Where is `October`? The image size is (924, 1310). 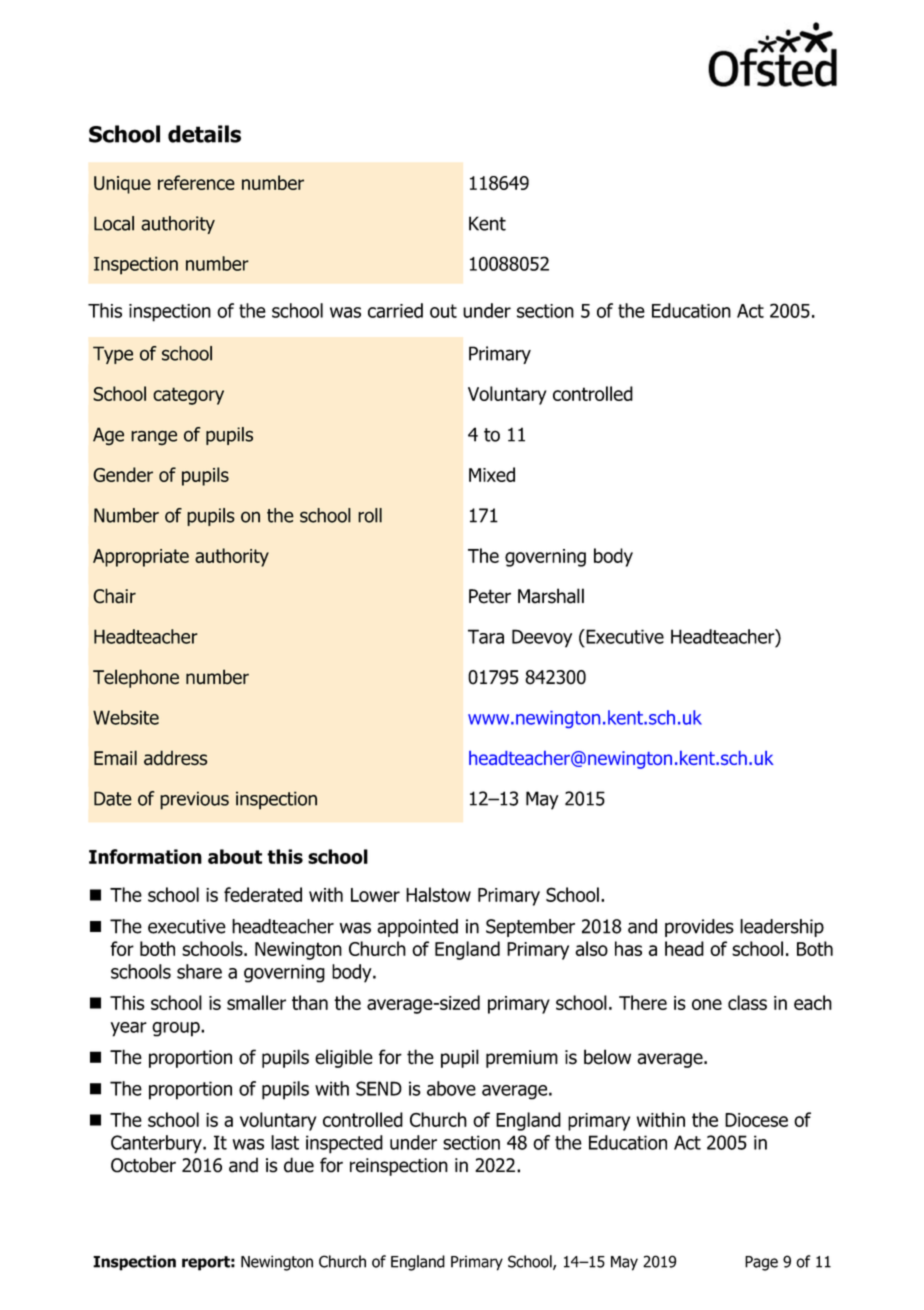
October is located at coordinates (143, 1165).
